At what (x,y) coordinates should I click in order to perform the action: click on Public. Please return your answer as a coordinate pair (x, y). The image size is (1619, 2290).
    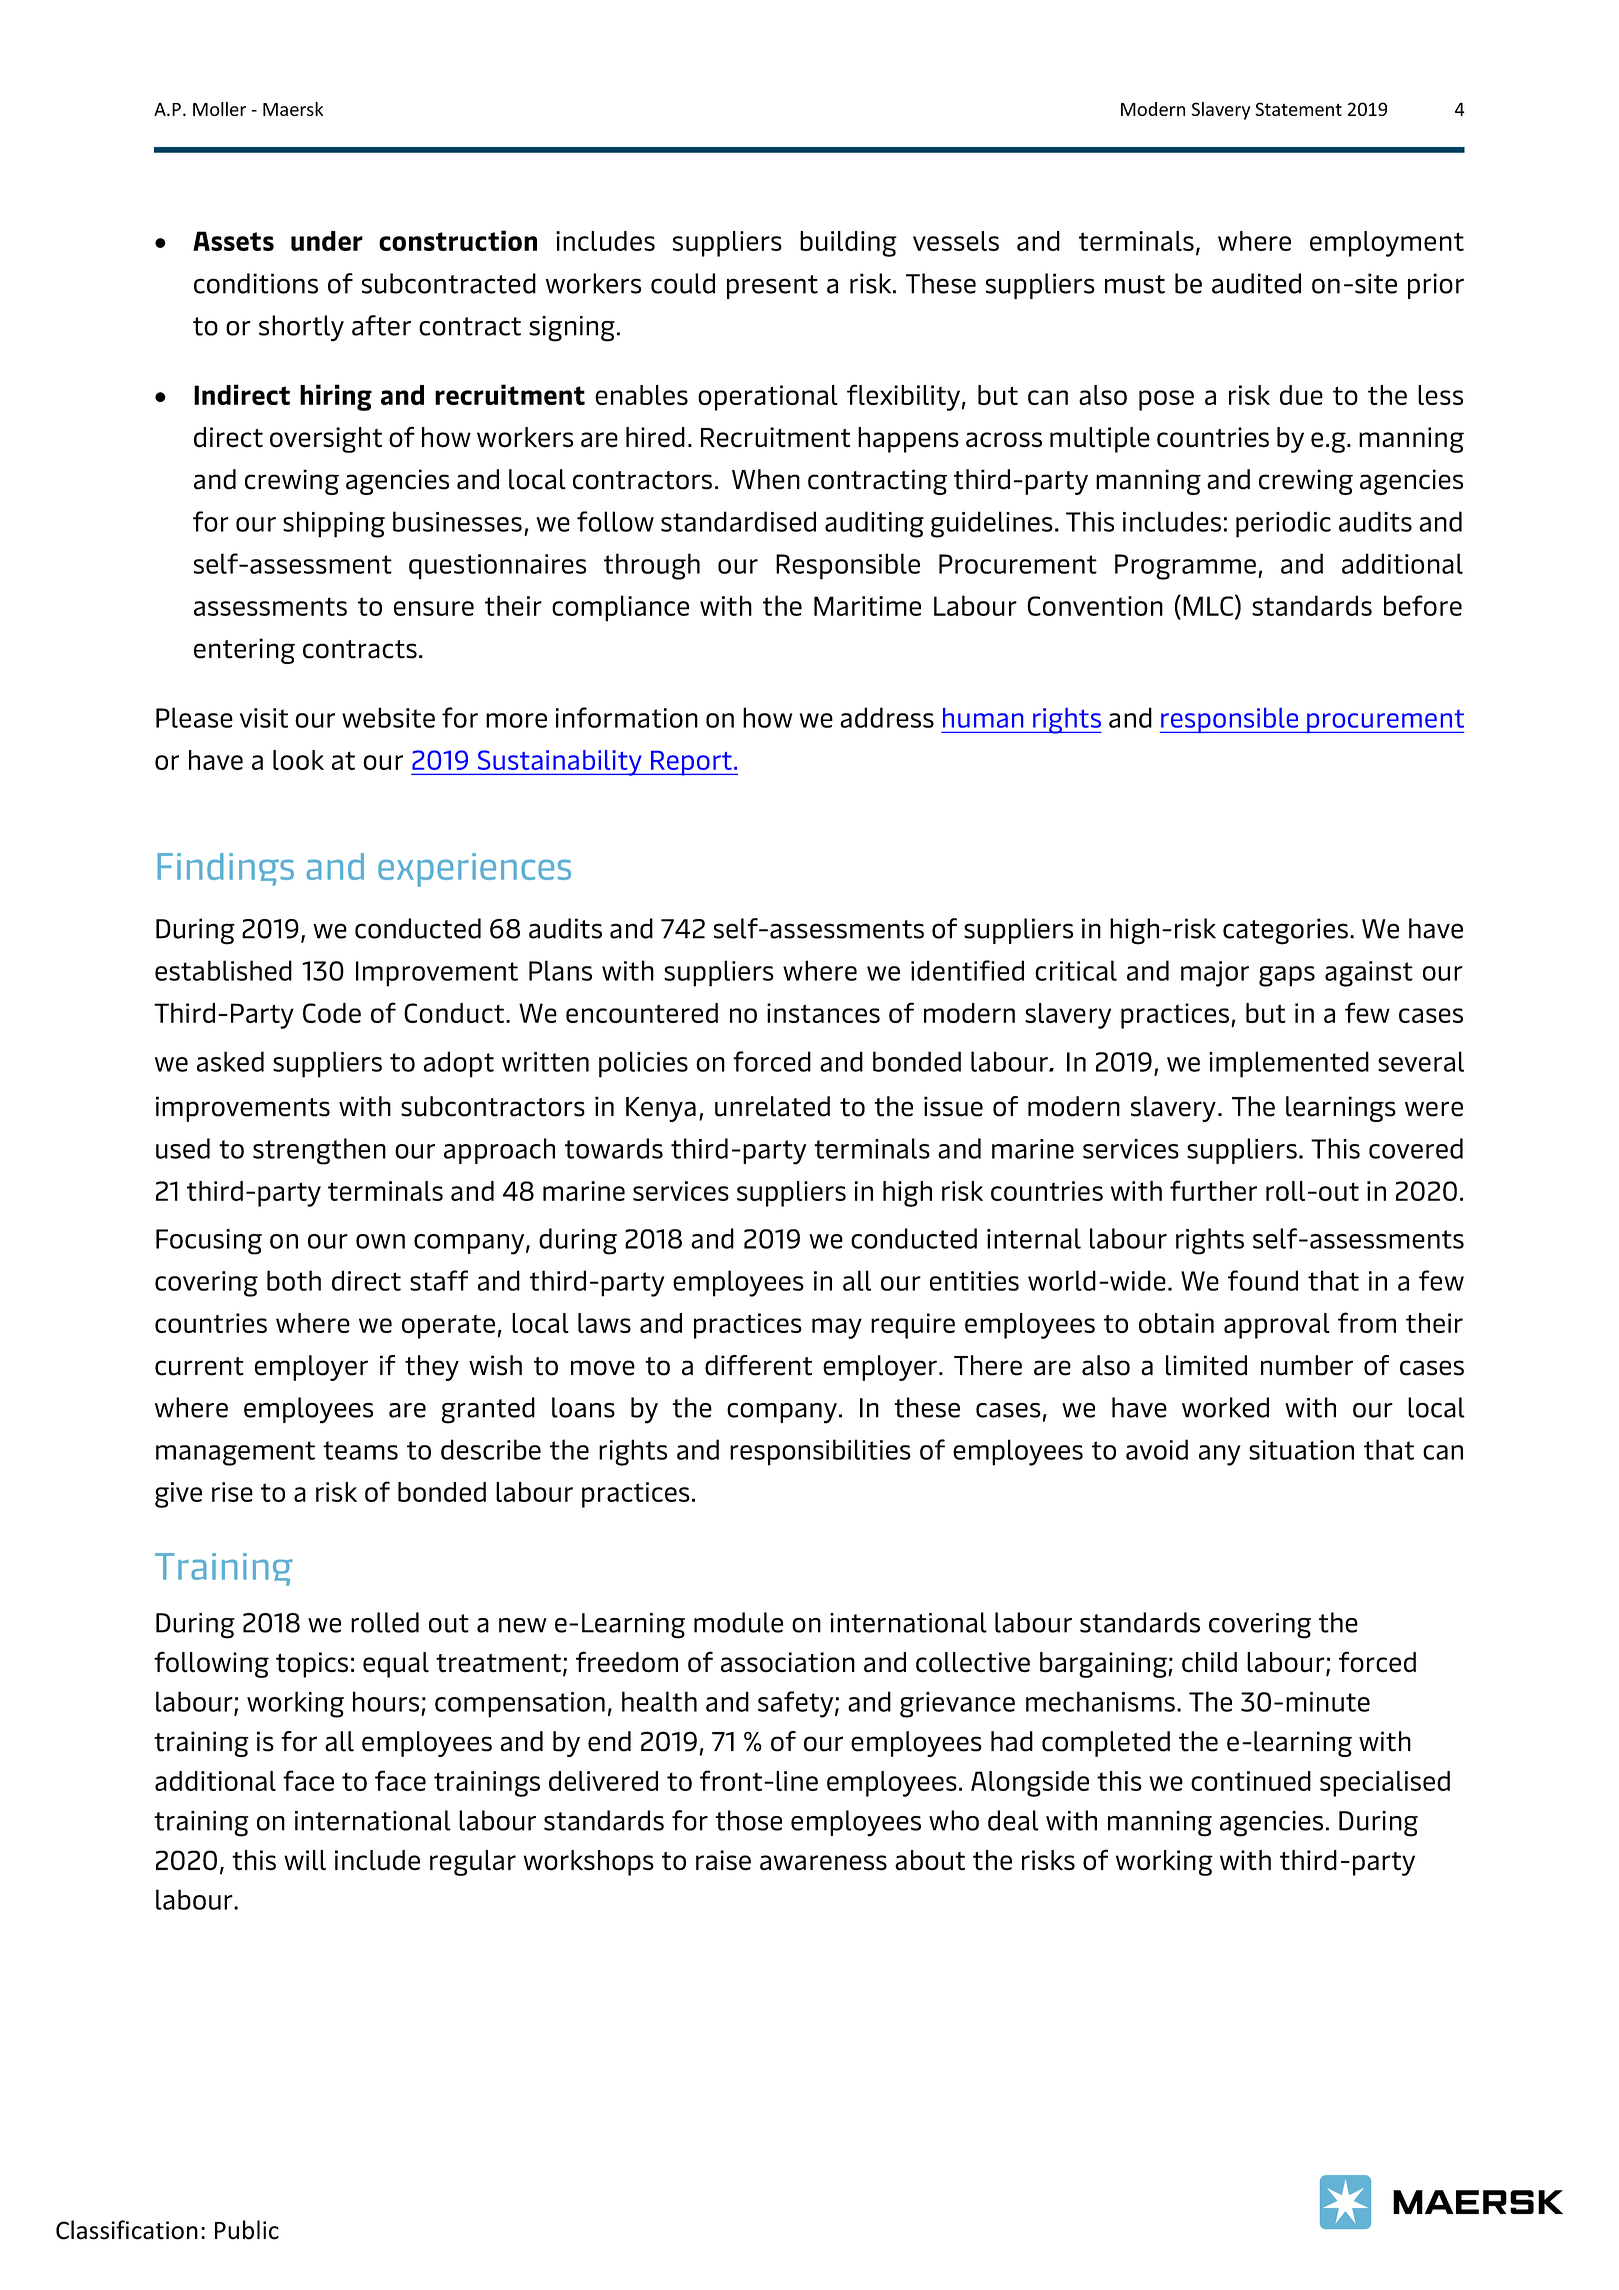
    Looking at the image, I should click on (247, 2230).
